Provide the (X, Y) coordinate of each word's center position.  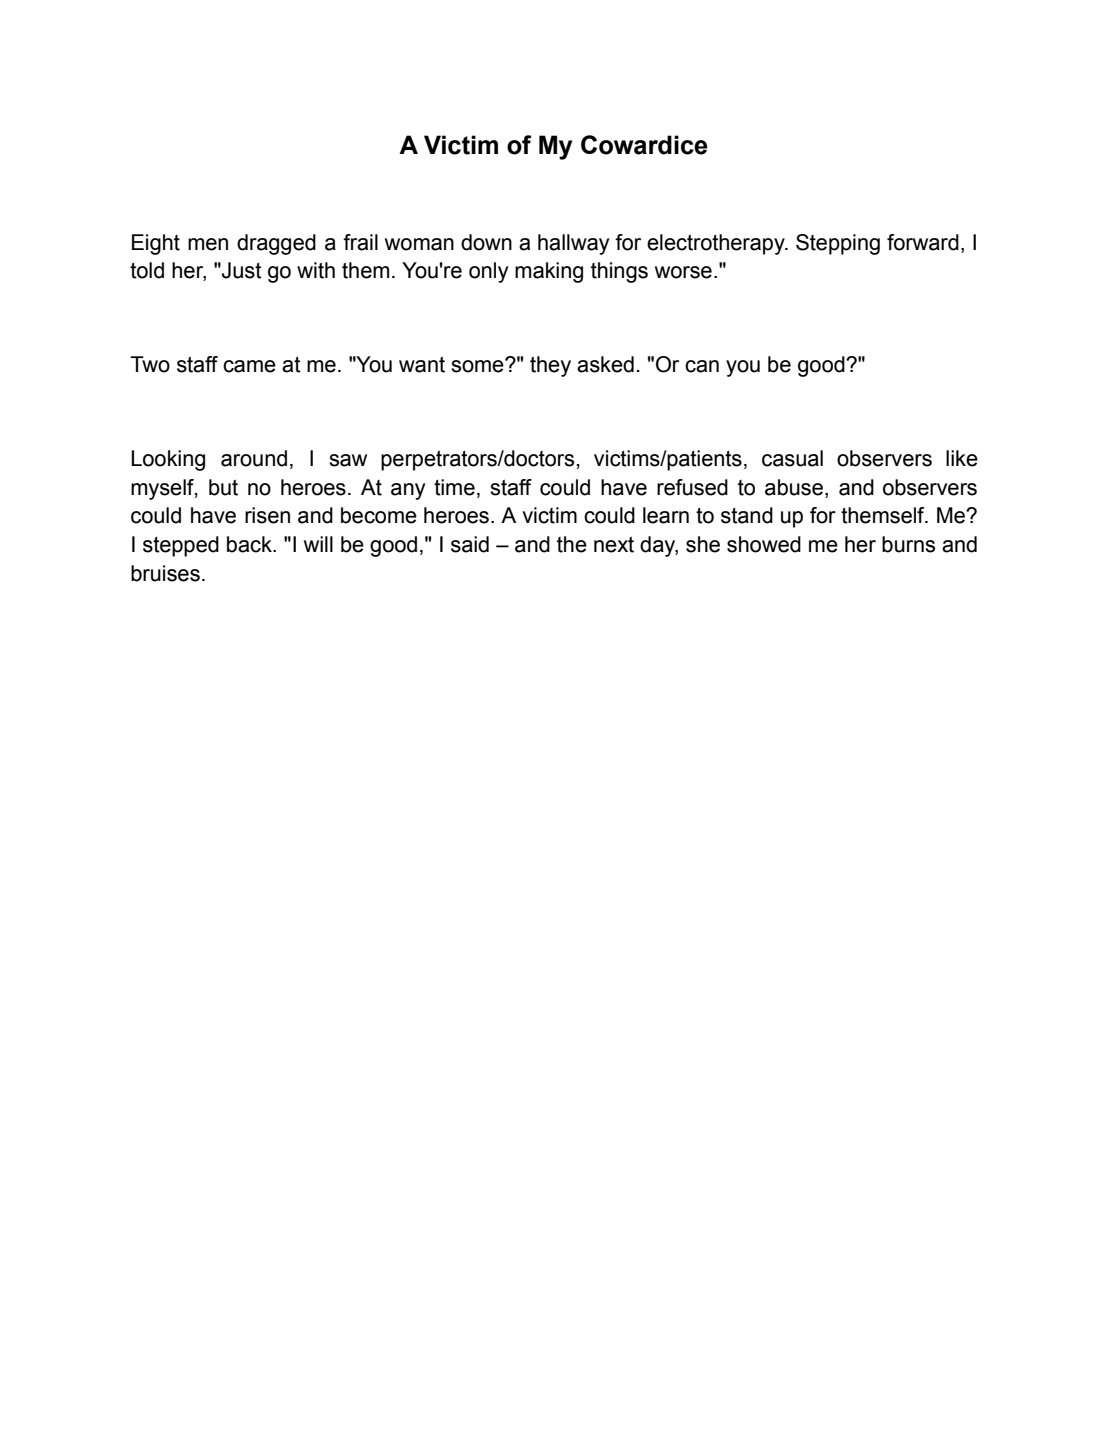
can (702, 366)
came (249, 366)
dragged (276, 244)
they (550, 366)
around (254, 458)
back (250, 544)
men (208, 244)
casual (792, 458)
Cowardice (644, 145)
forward (923, 242)
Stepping (838, 244)
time (454, 487)
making (549, 272)
